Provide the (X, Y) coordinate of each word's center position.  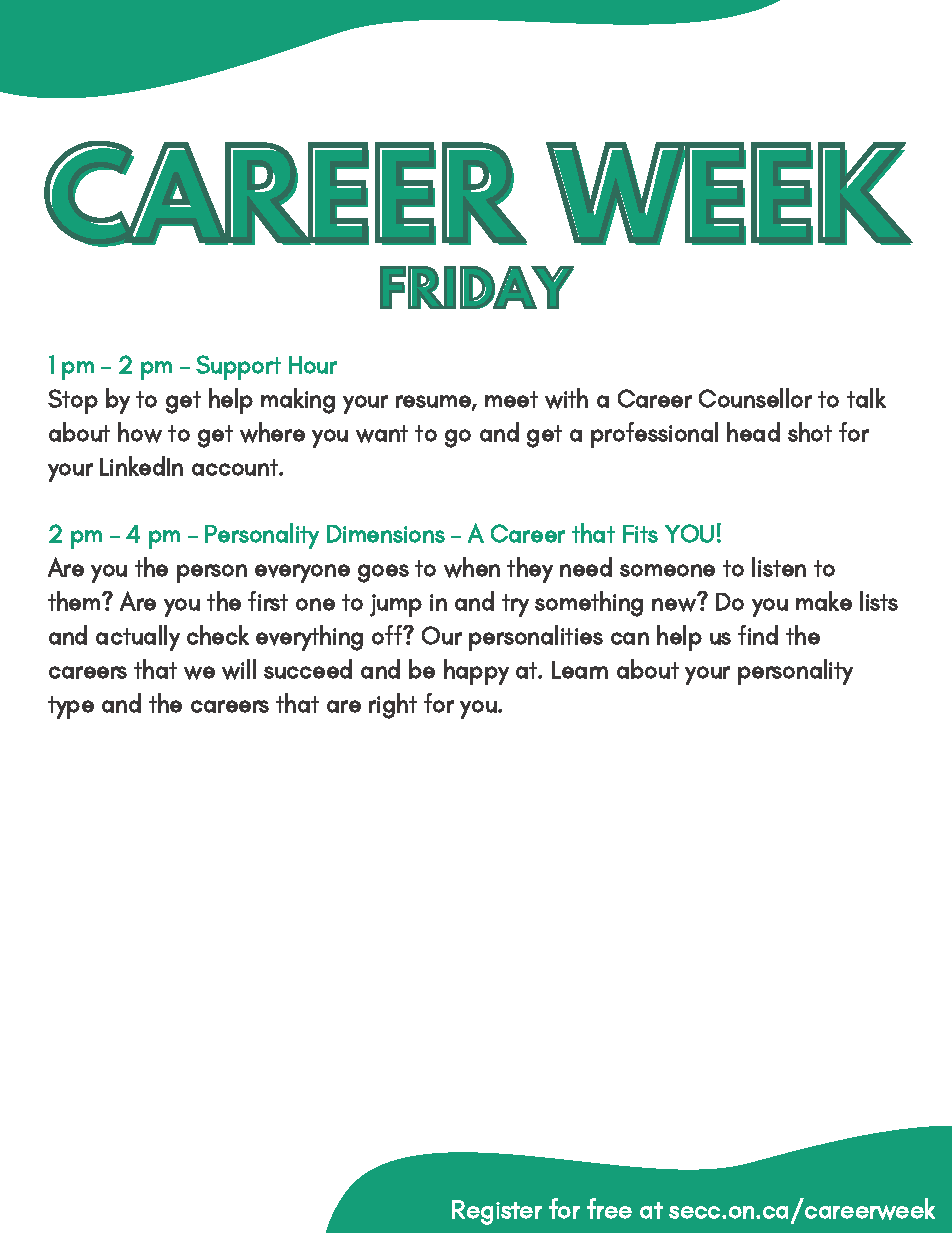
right (393, 706)
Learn (580, 670)
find (758, 635)
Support (238, 367)
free (609, 1208)
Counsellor (755, 398)
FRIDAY (477, 287)
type (71, 707)
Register (497, 1212)
